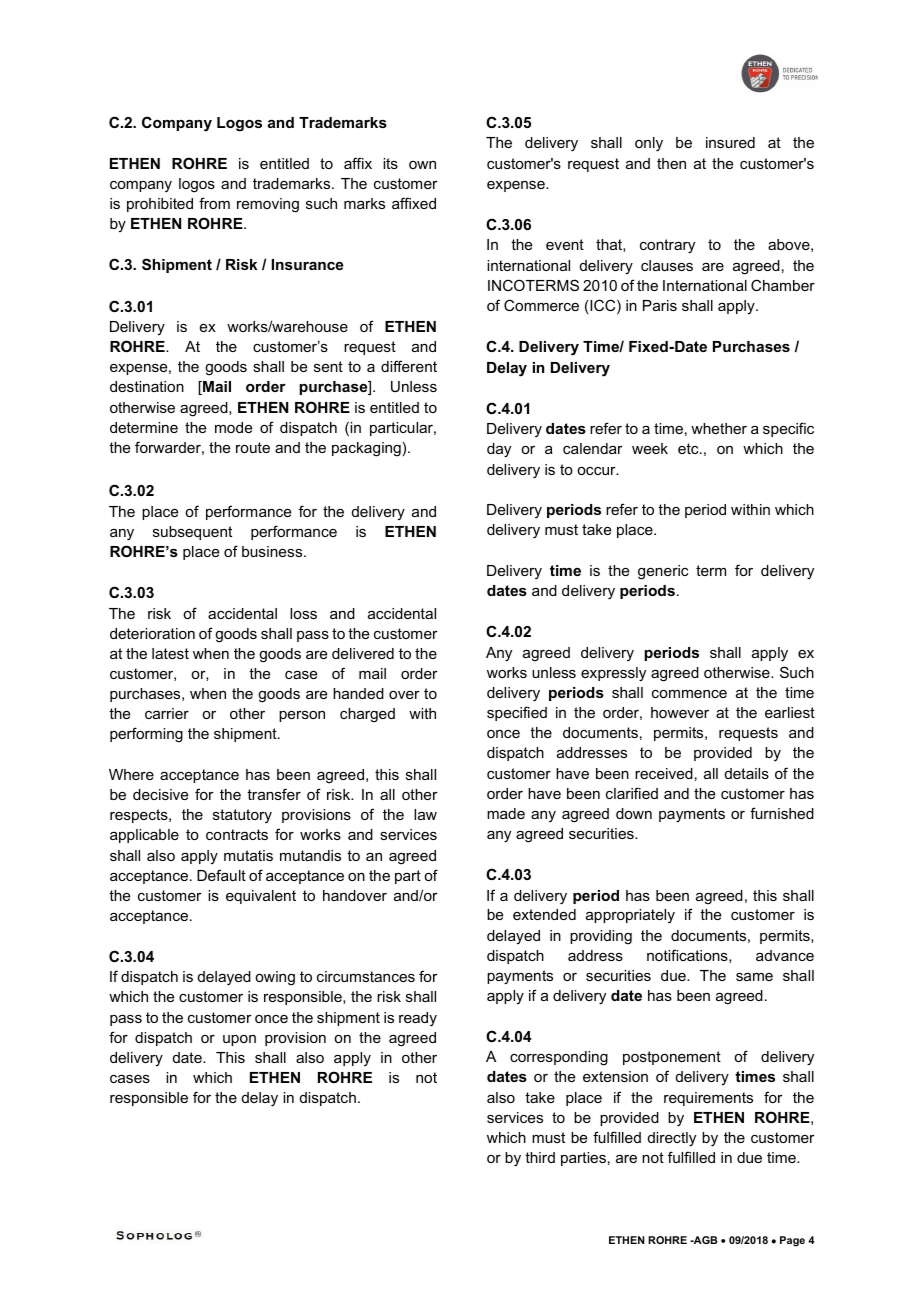 Image resolution: width=924 pixels, height=1308 pixels. I want to click on insured, so click(730, 142).
